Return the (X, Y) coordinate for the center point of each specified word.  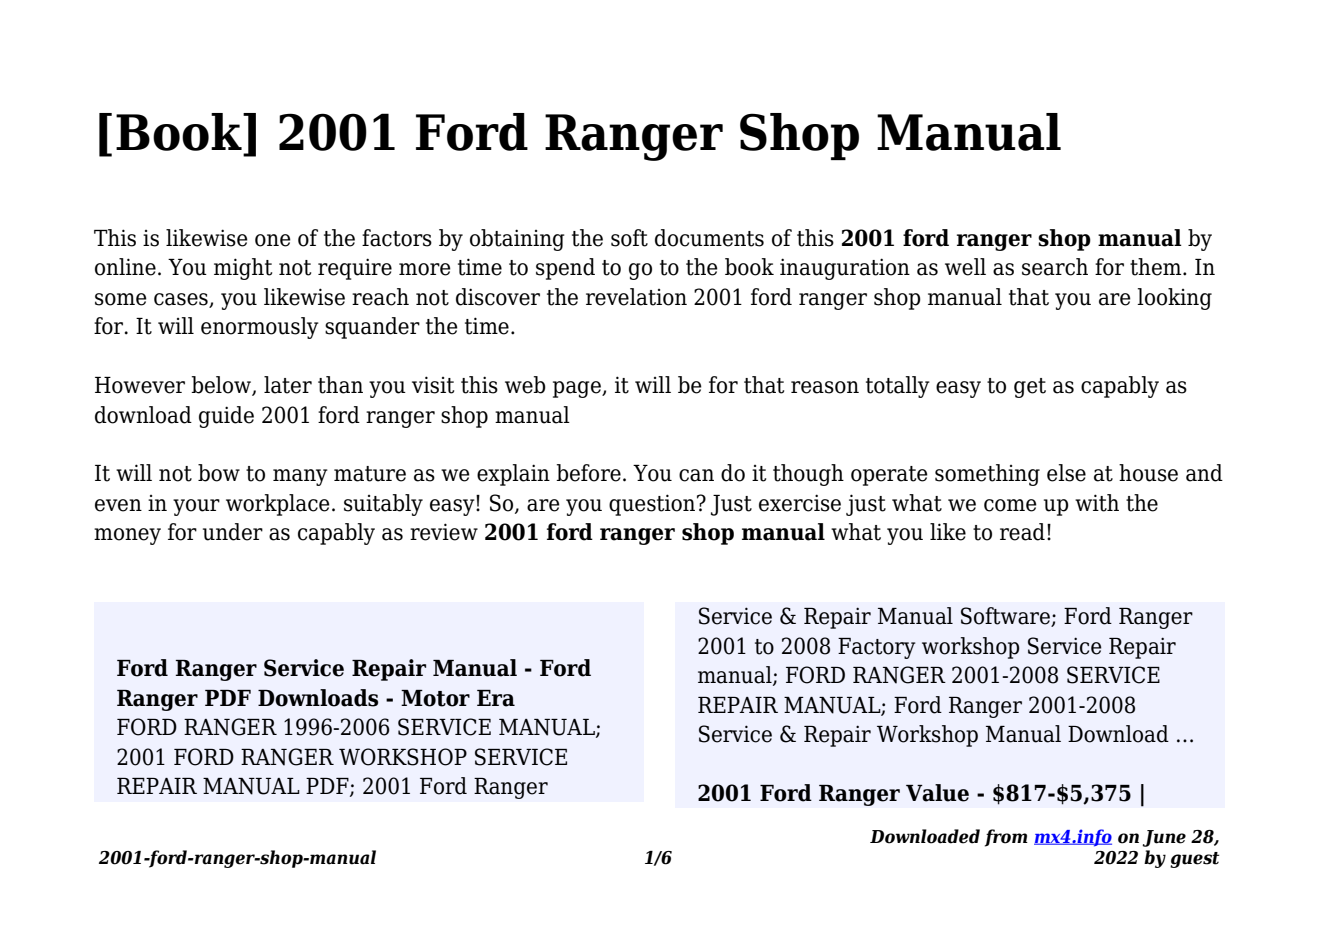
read (1022, 532)
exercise (800, 503)
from (1006, 838)
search (1055, 267)
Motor (435, 698)
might (243, 269)
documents (709, 238)
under (233, 532)
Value (937, 793)
